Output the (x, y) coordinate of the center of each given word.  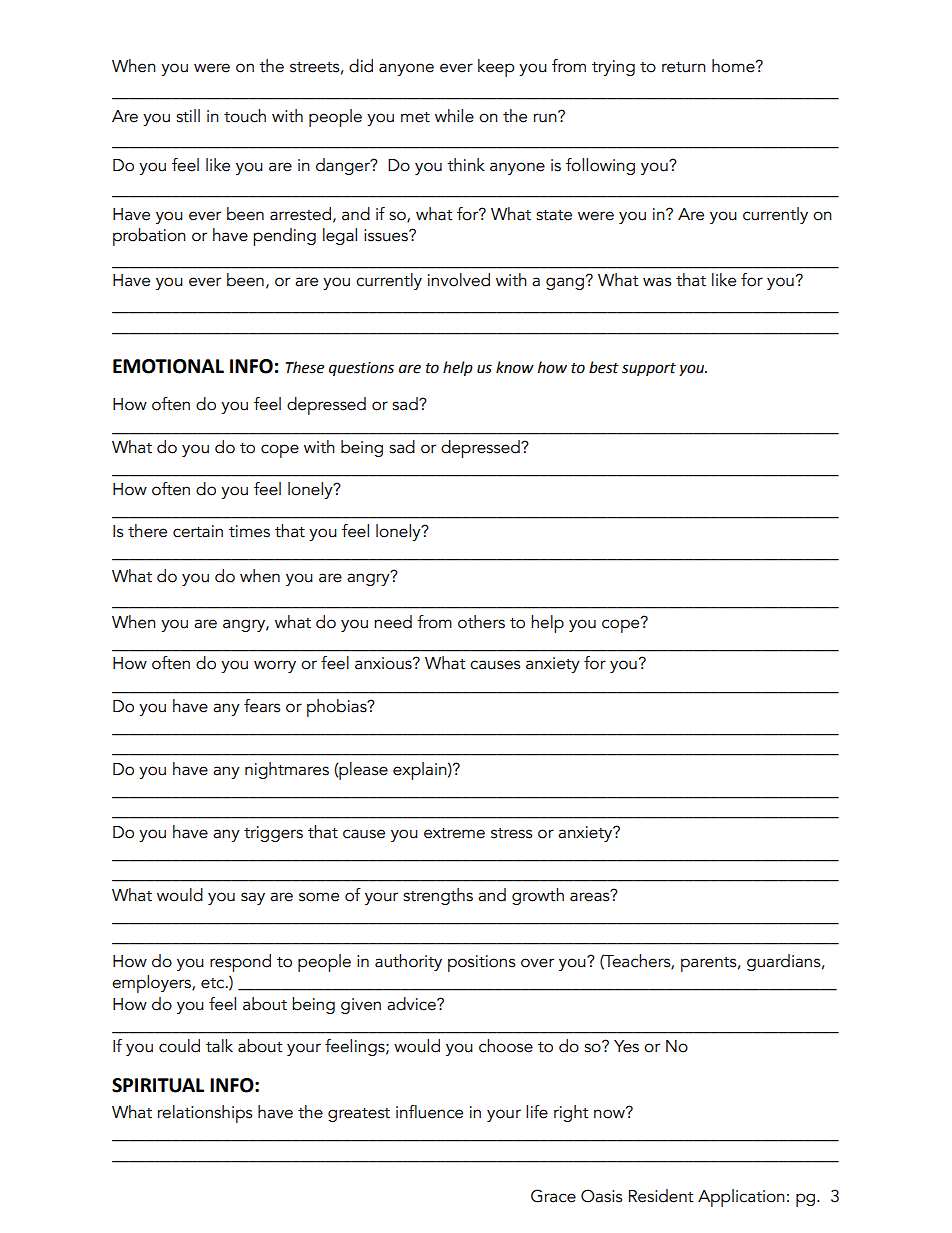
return (684, 67)
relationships (205, 1114)
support (649, 369)
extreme (454, 833)
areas (591, 896)
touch (245, 116)
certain (198, 531)
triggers (273, 834)
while (454, 116)
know (515, 367)
